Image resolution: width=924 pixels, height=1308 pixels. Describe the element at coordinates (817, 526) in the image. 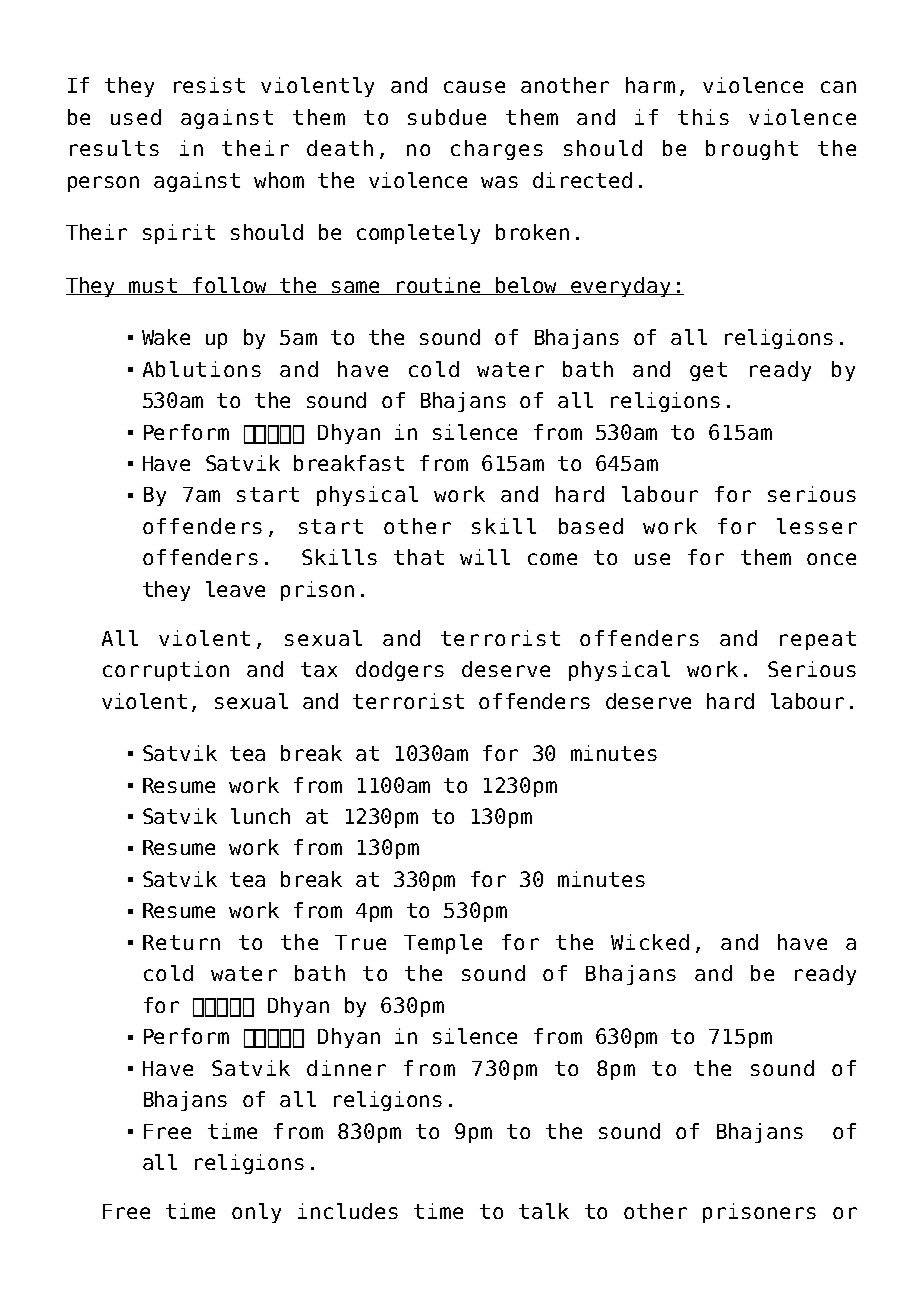

I see `lesser` at that location.
